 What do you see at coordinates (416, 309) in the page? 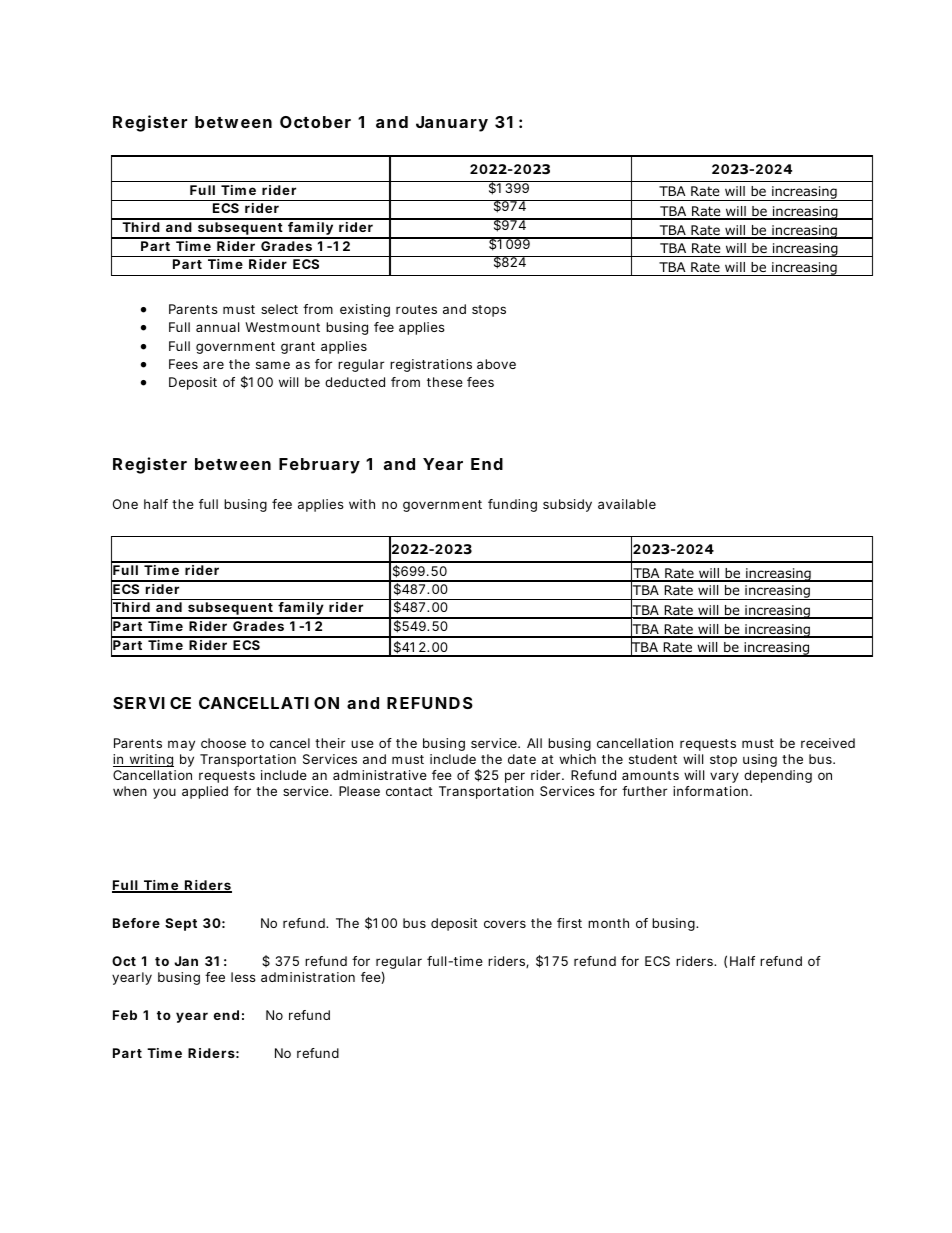
I see `routes` at bounding box center [416, 309].
